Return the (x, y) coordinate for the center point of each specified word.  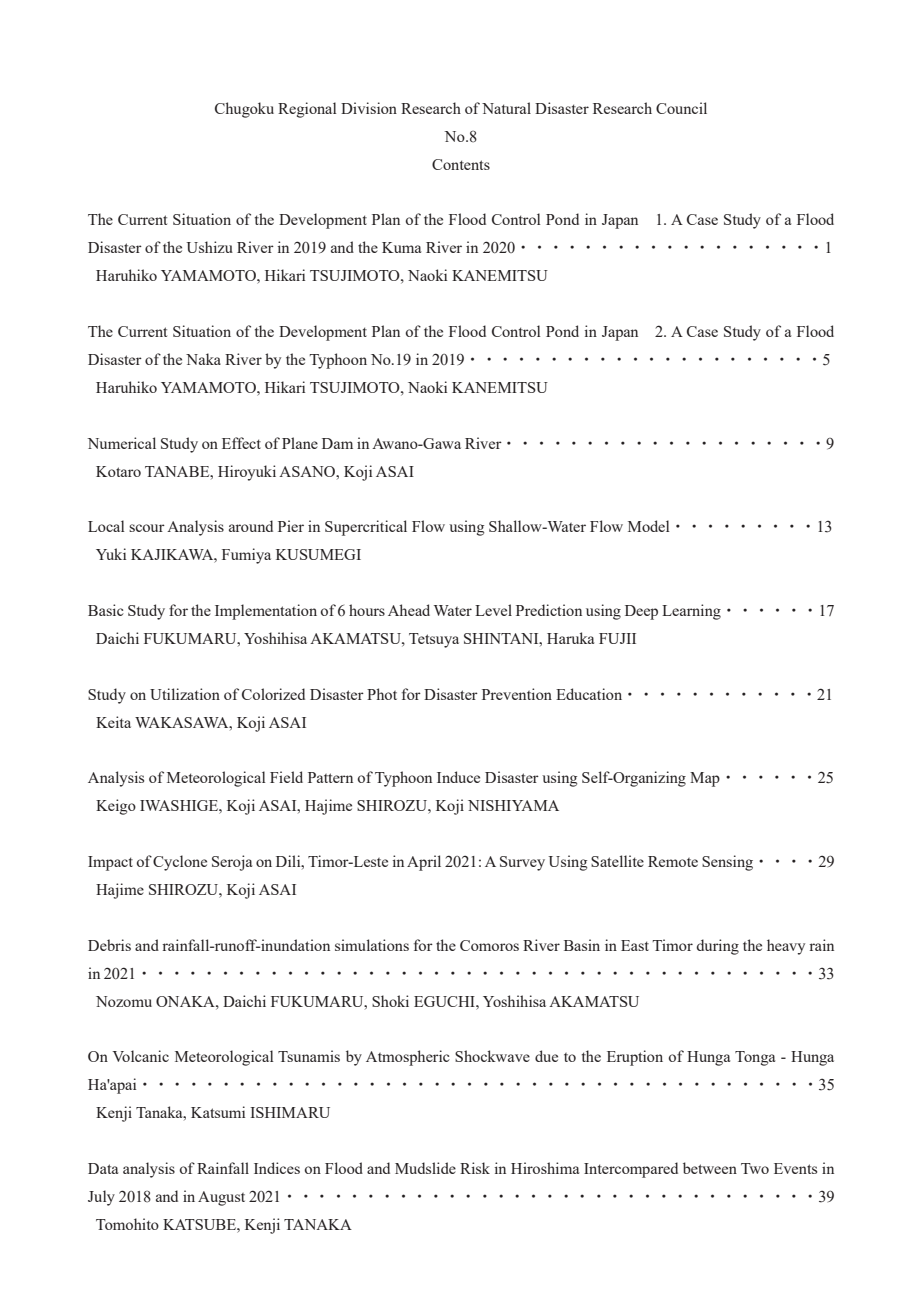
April (424, 863)
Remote (673, 861)
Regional (307, 110)
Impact (110, 863)
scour (147, 528)
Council (681, 108)
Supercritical (366, 528)
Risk (475, 1168)
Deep (641, 612)
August (221, 1198)
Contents (461, 164)
